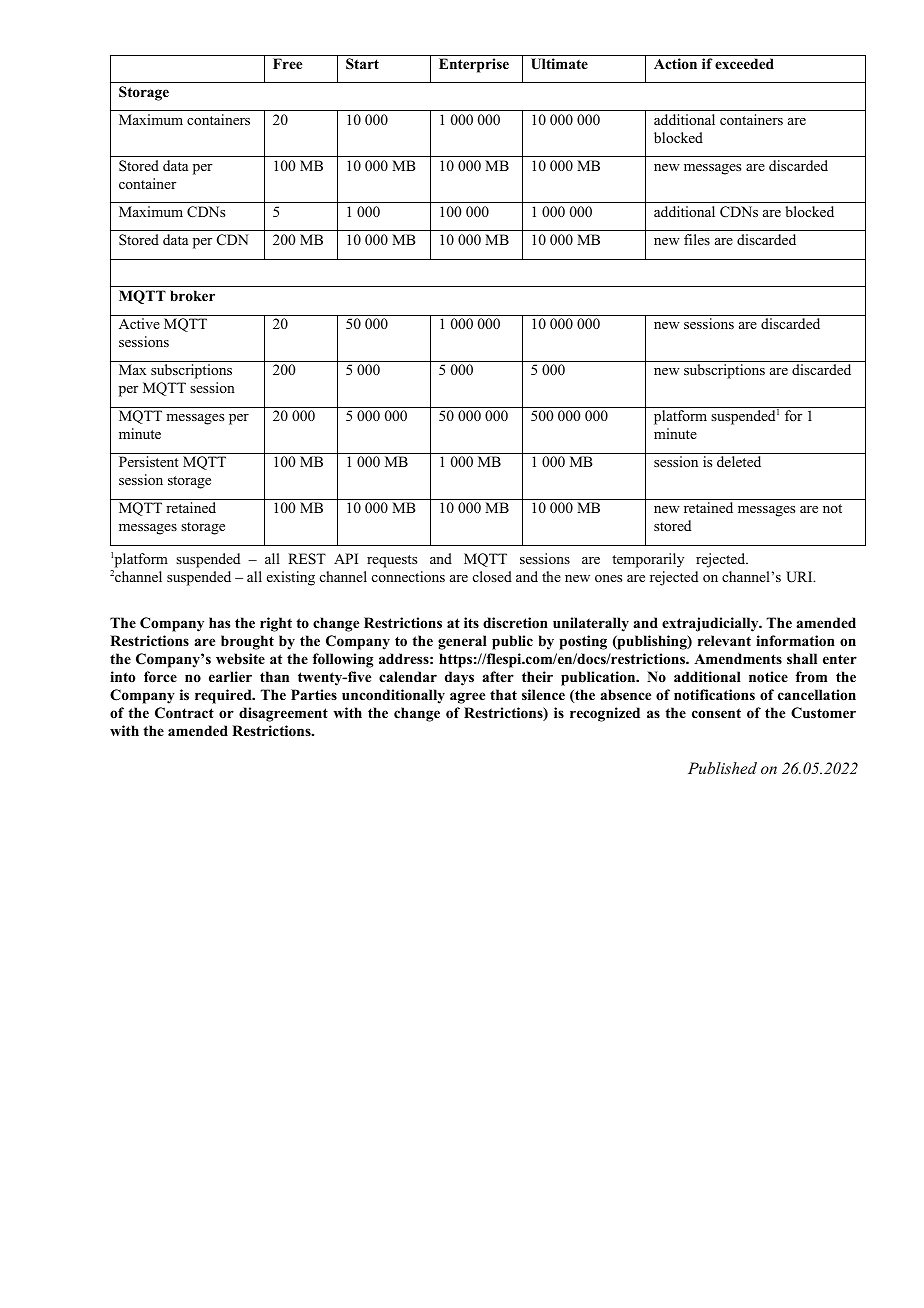  Describe the element at coordinates (800, 577) in the screenshot. I see `URI` at that location.
